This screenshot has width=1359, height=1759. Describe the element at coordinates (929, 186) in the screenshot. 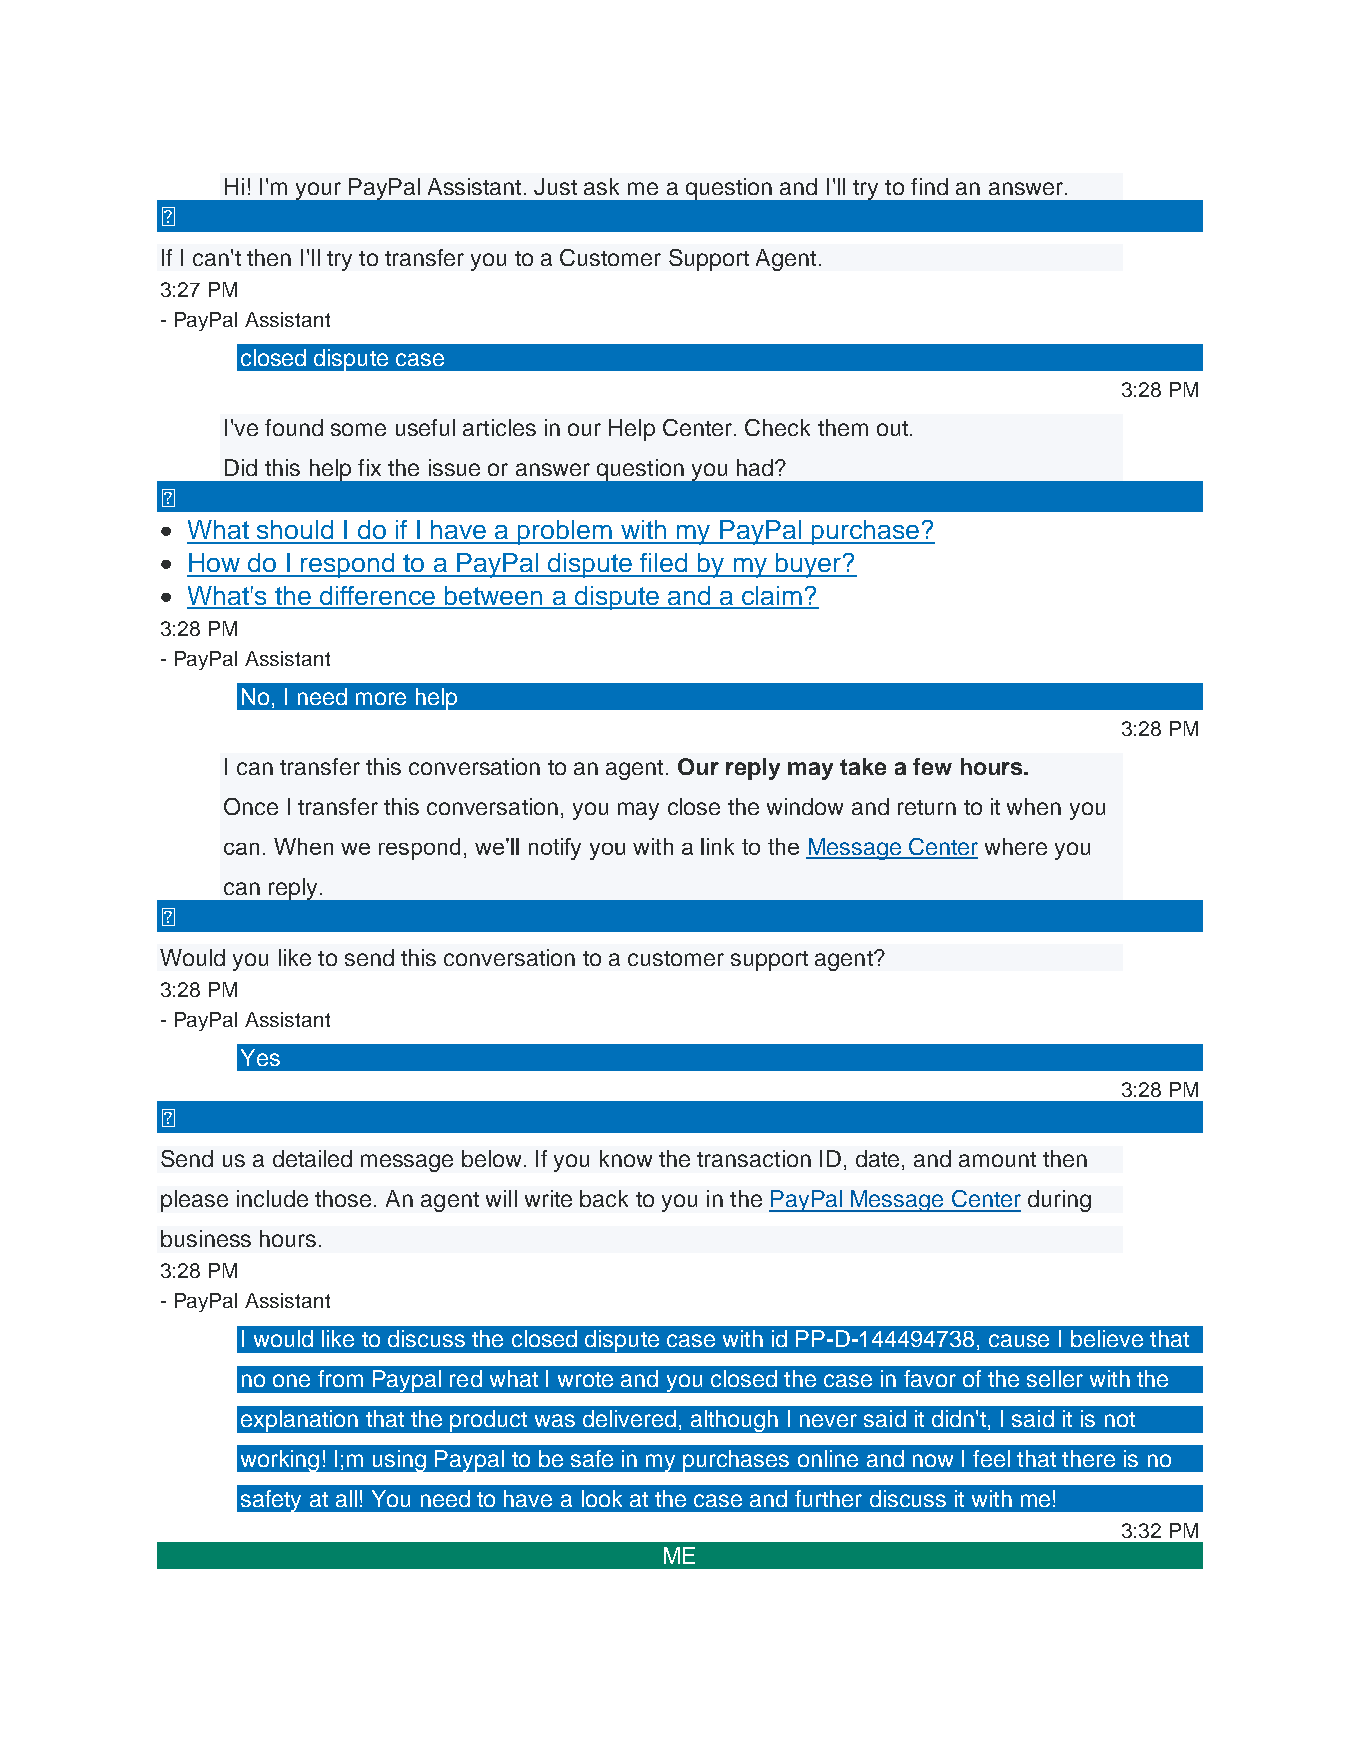

I see `find` at that location.
